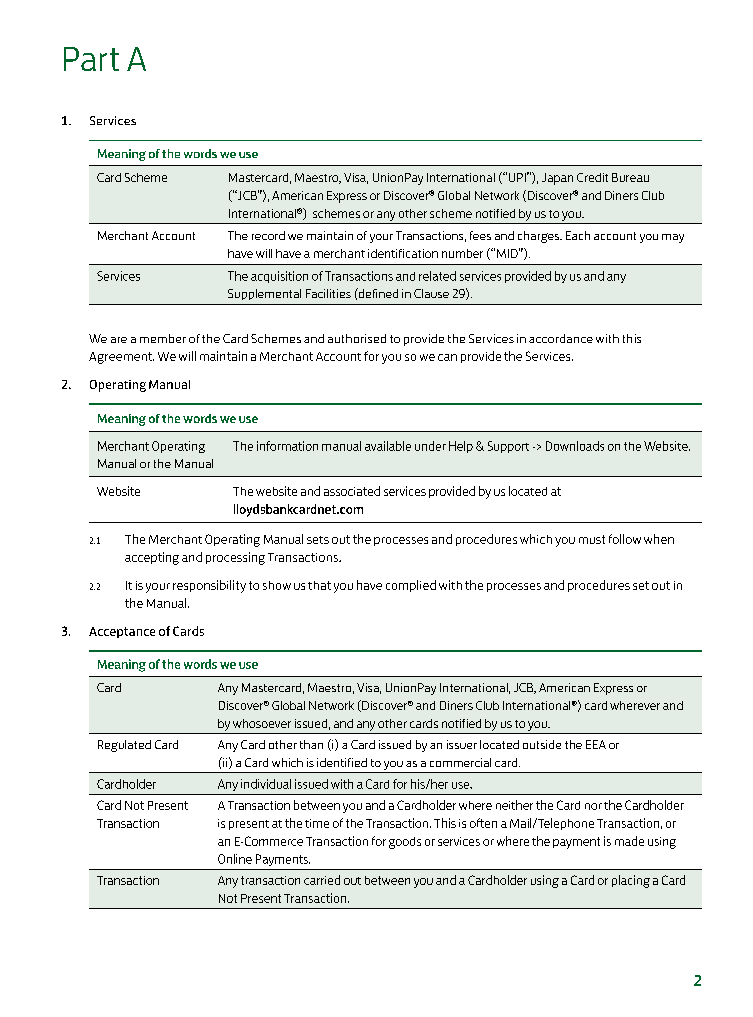  What do you see at coordinates (592, 177) in the screenshot?
I see `Credit` at bounding box center [592, 177].
